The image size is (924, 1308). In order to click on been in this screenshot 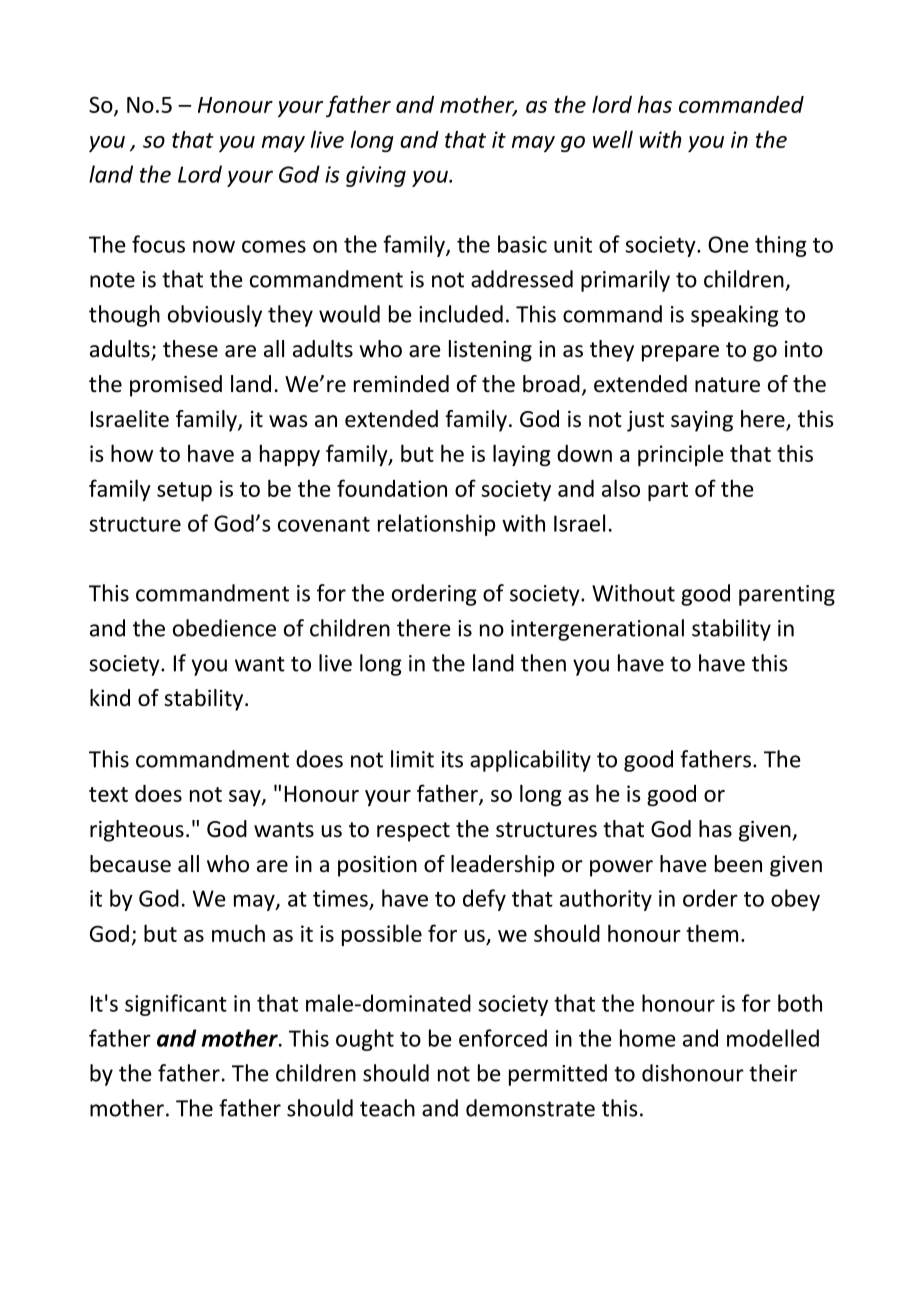, I will do `click(738, 864)`.
